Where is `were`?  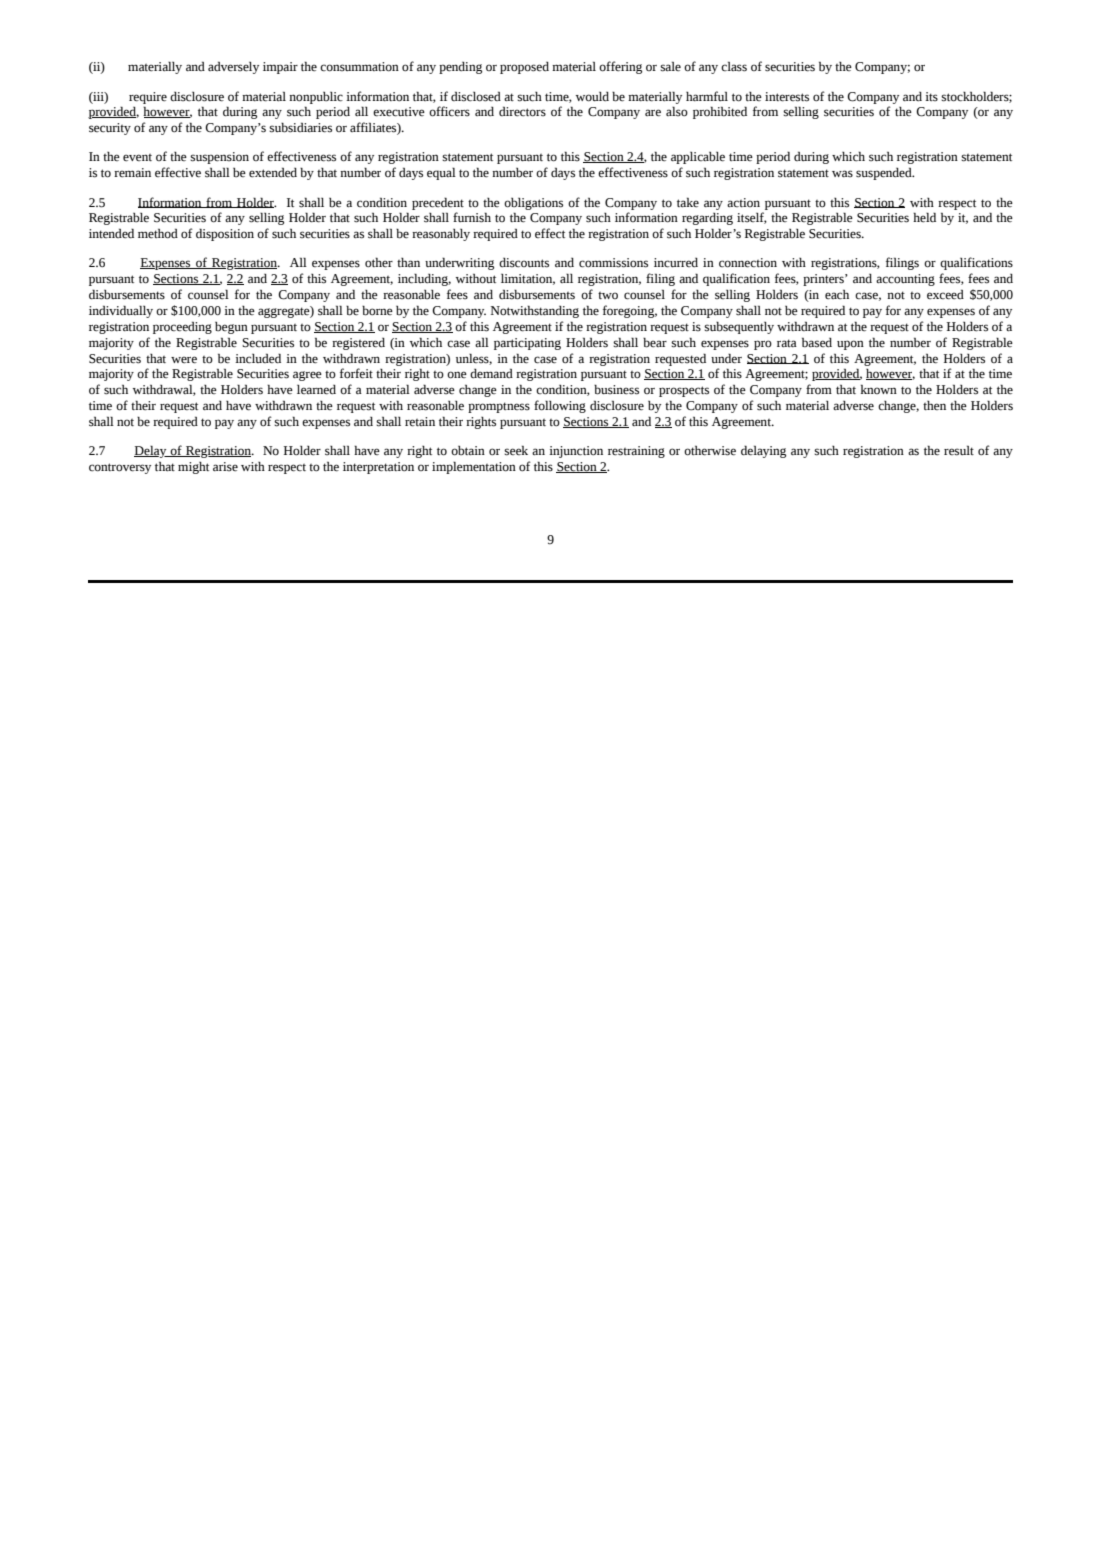
were is located at coordinates (184, 360).
